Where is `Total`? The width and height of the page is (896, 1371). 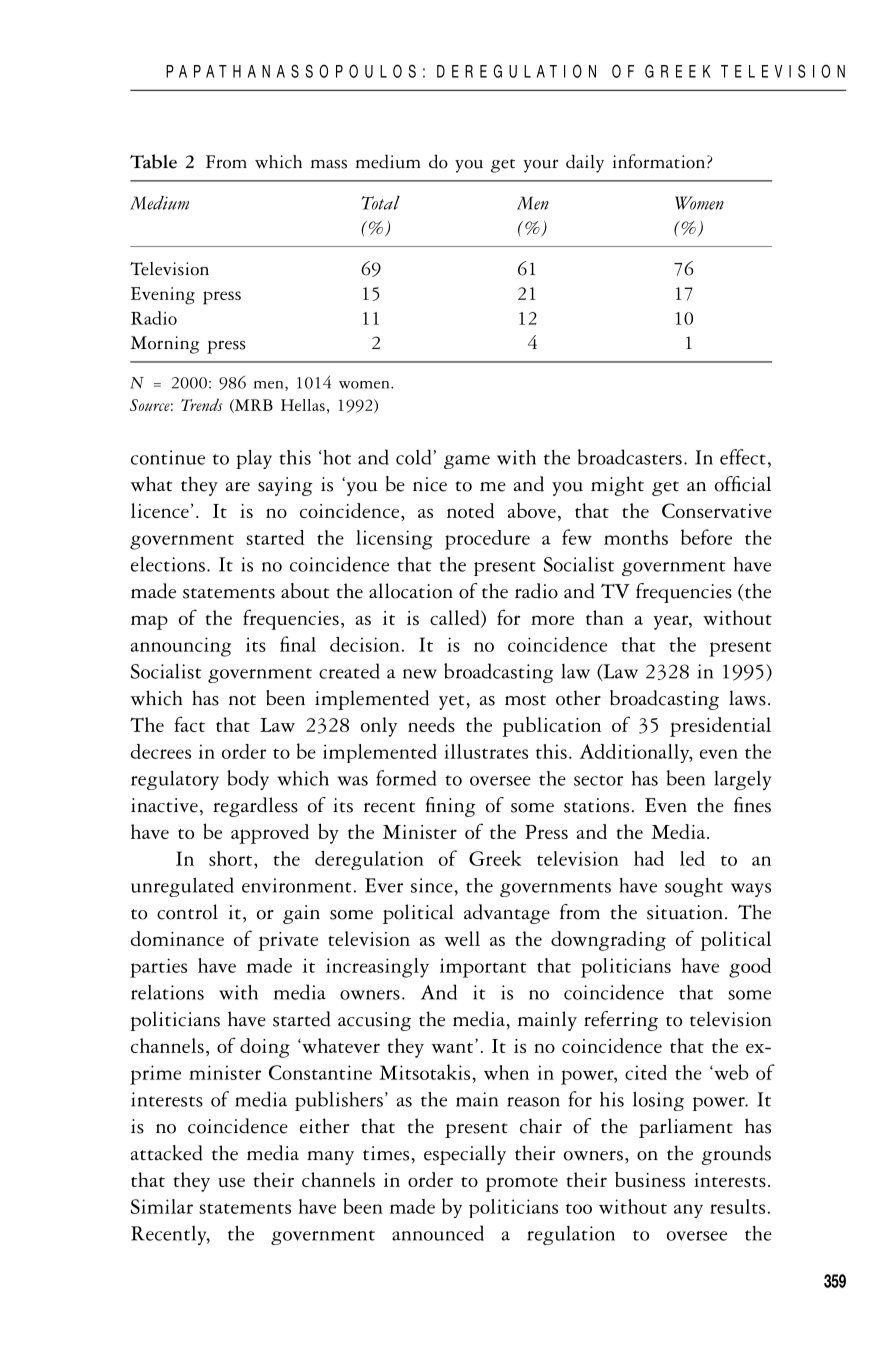 Total is located at coordinates (381, 202).
